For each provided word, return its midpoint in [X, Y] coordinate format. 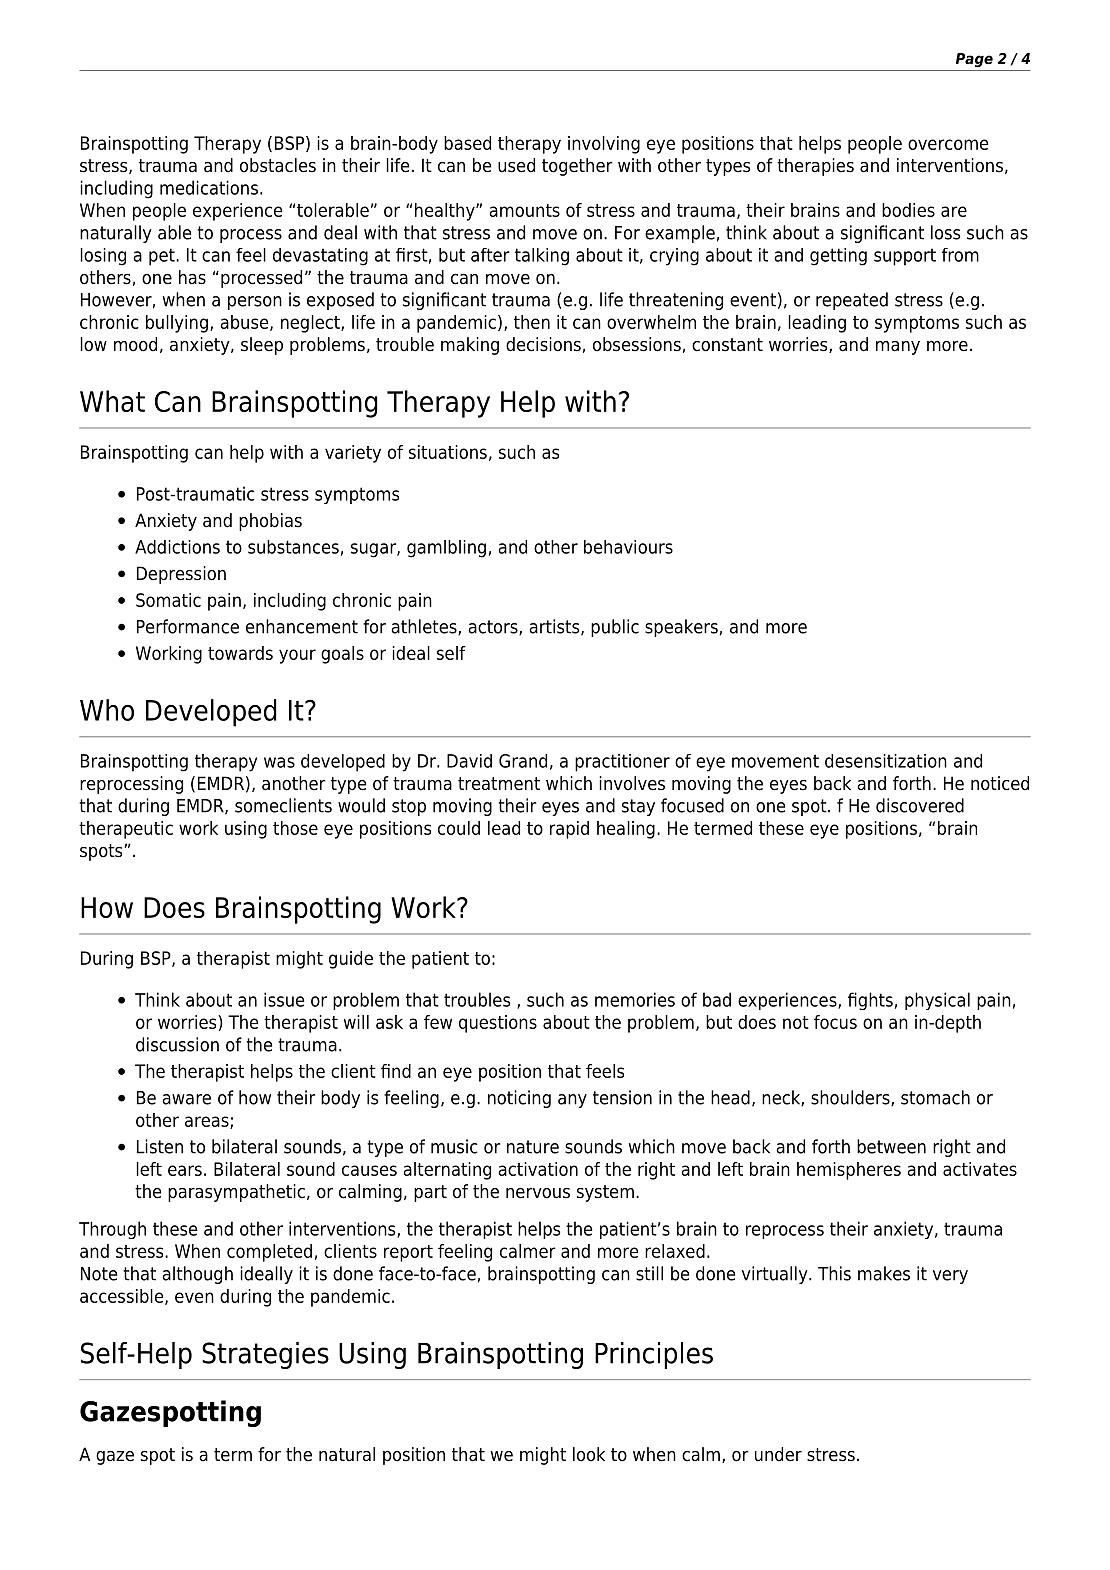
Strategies [265, 1355]
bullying [177, 324]
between [891, 1146]
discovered [920, 805]
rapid [569, 830]
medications [209, 187]
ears [185, 1170]
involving [604, 145]
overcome [948, 144]
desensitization [886, 761]
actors [494, 627]
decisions [543, 344]
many [898, 348]
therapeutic [126, 830]
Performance [188, 626]
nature [533, 1147]
